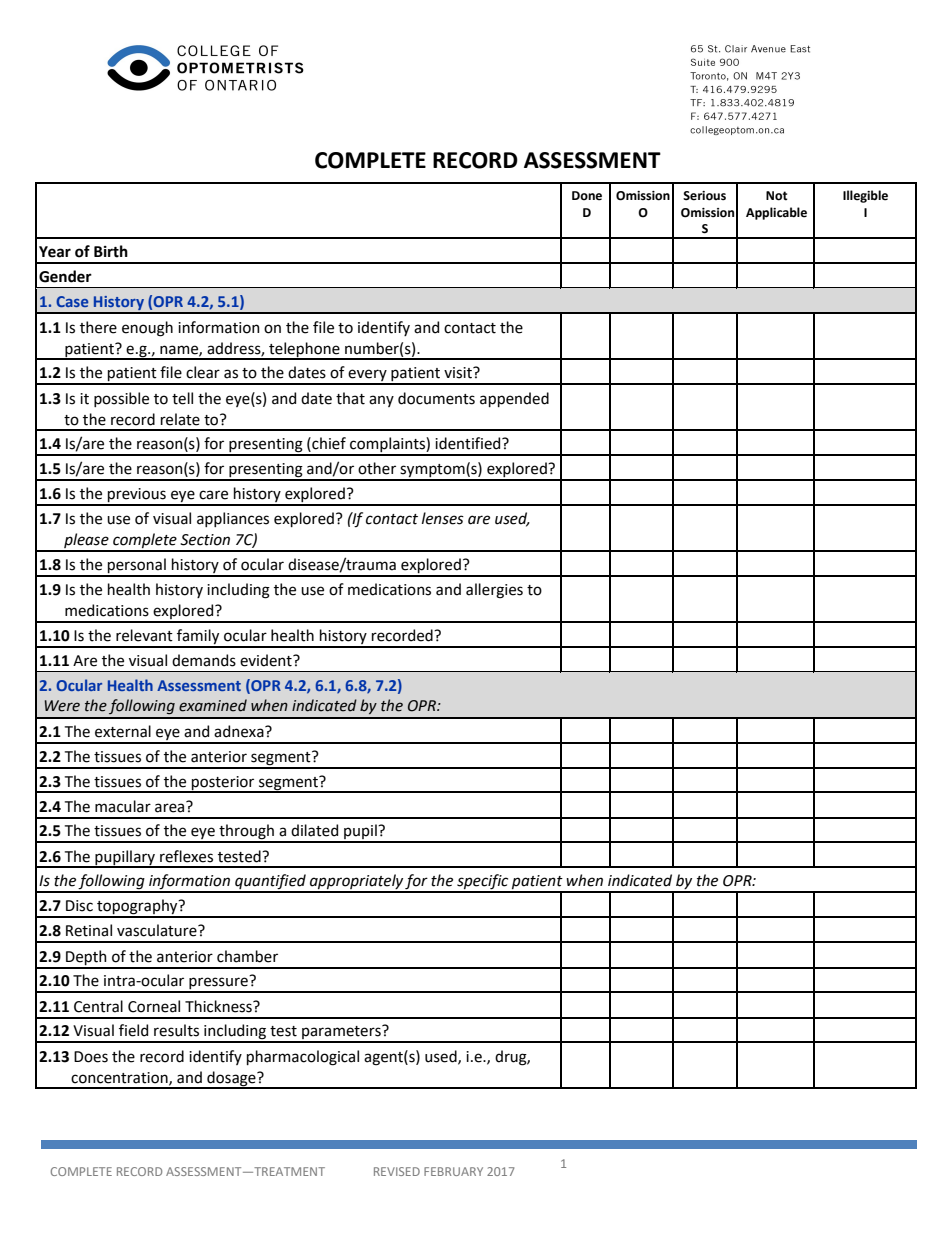 The image size is (952, 1233). I want to click on appropriately, so click(356, 883).
